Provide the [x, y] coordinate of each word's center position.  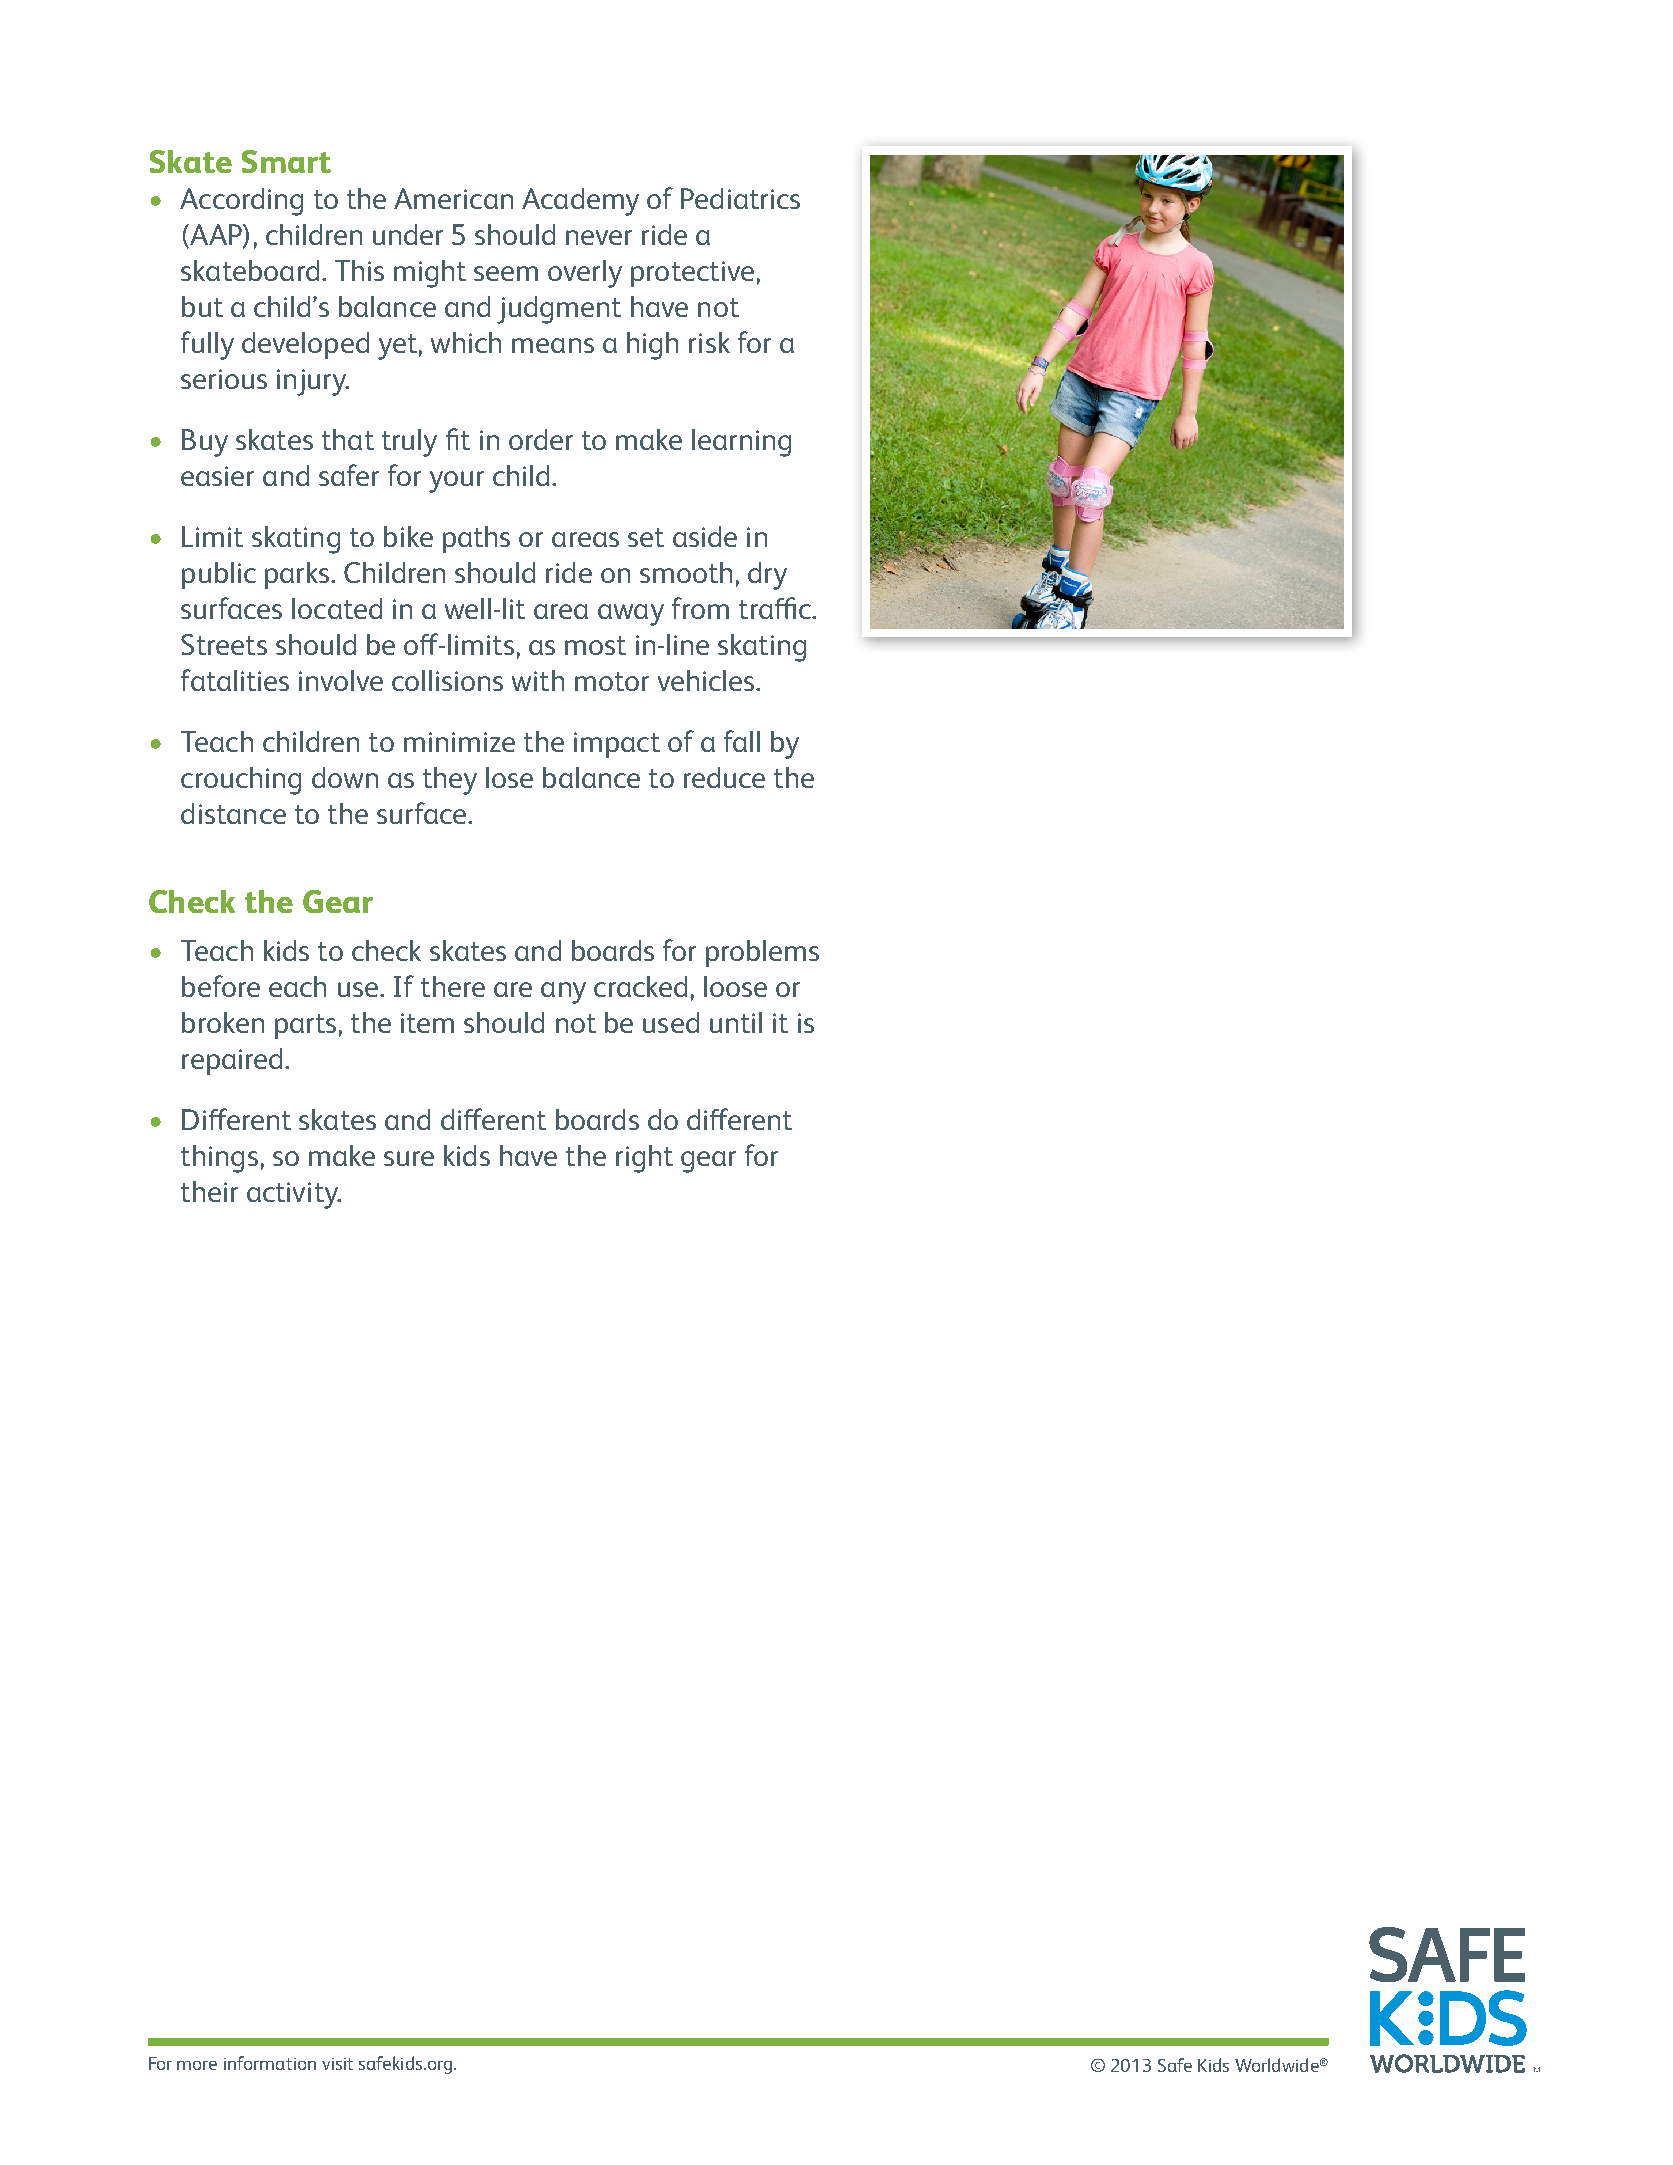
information [270, 2063]
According [241, 202]
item [427, 1023]
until [736, 1022]
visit [337, 2064]
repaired [232, 1061]
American [453, 198]
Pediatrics [740, 198]
